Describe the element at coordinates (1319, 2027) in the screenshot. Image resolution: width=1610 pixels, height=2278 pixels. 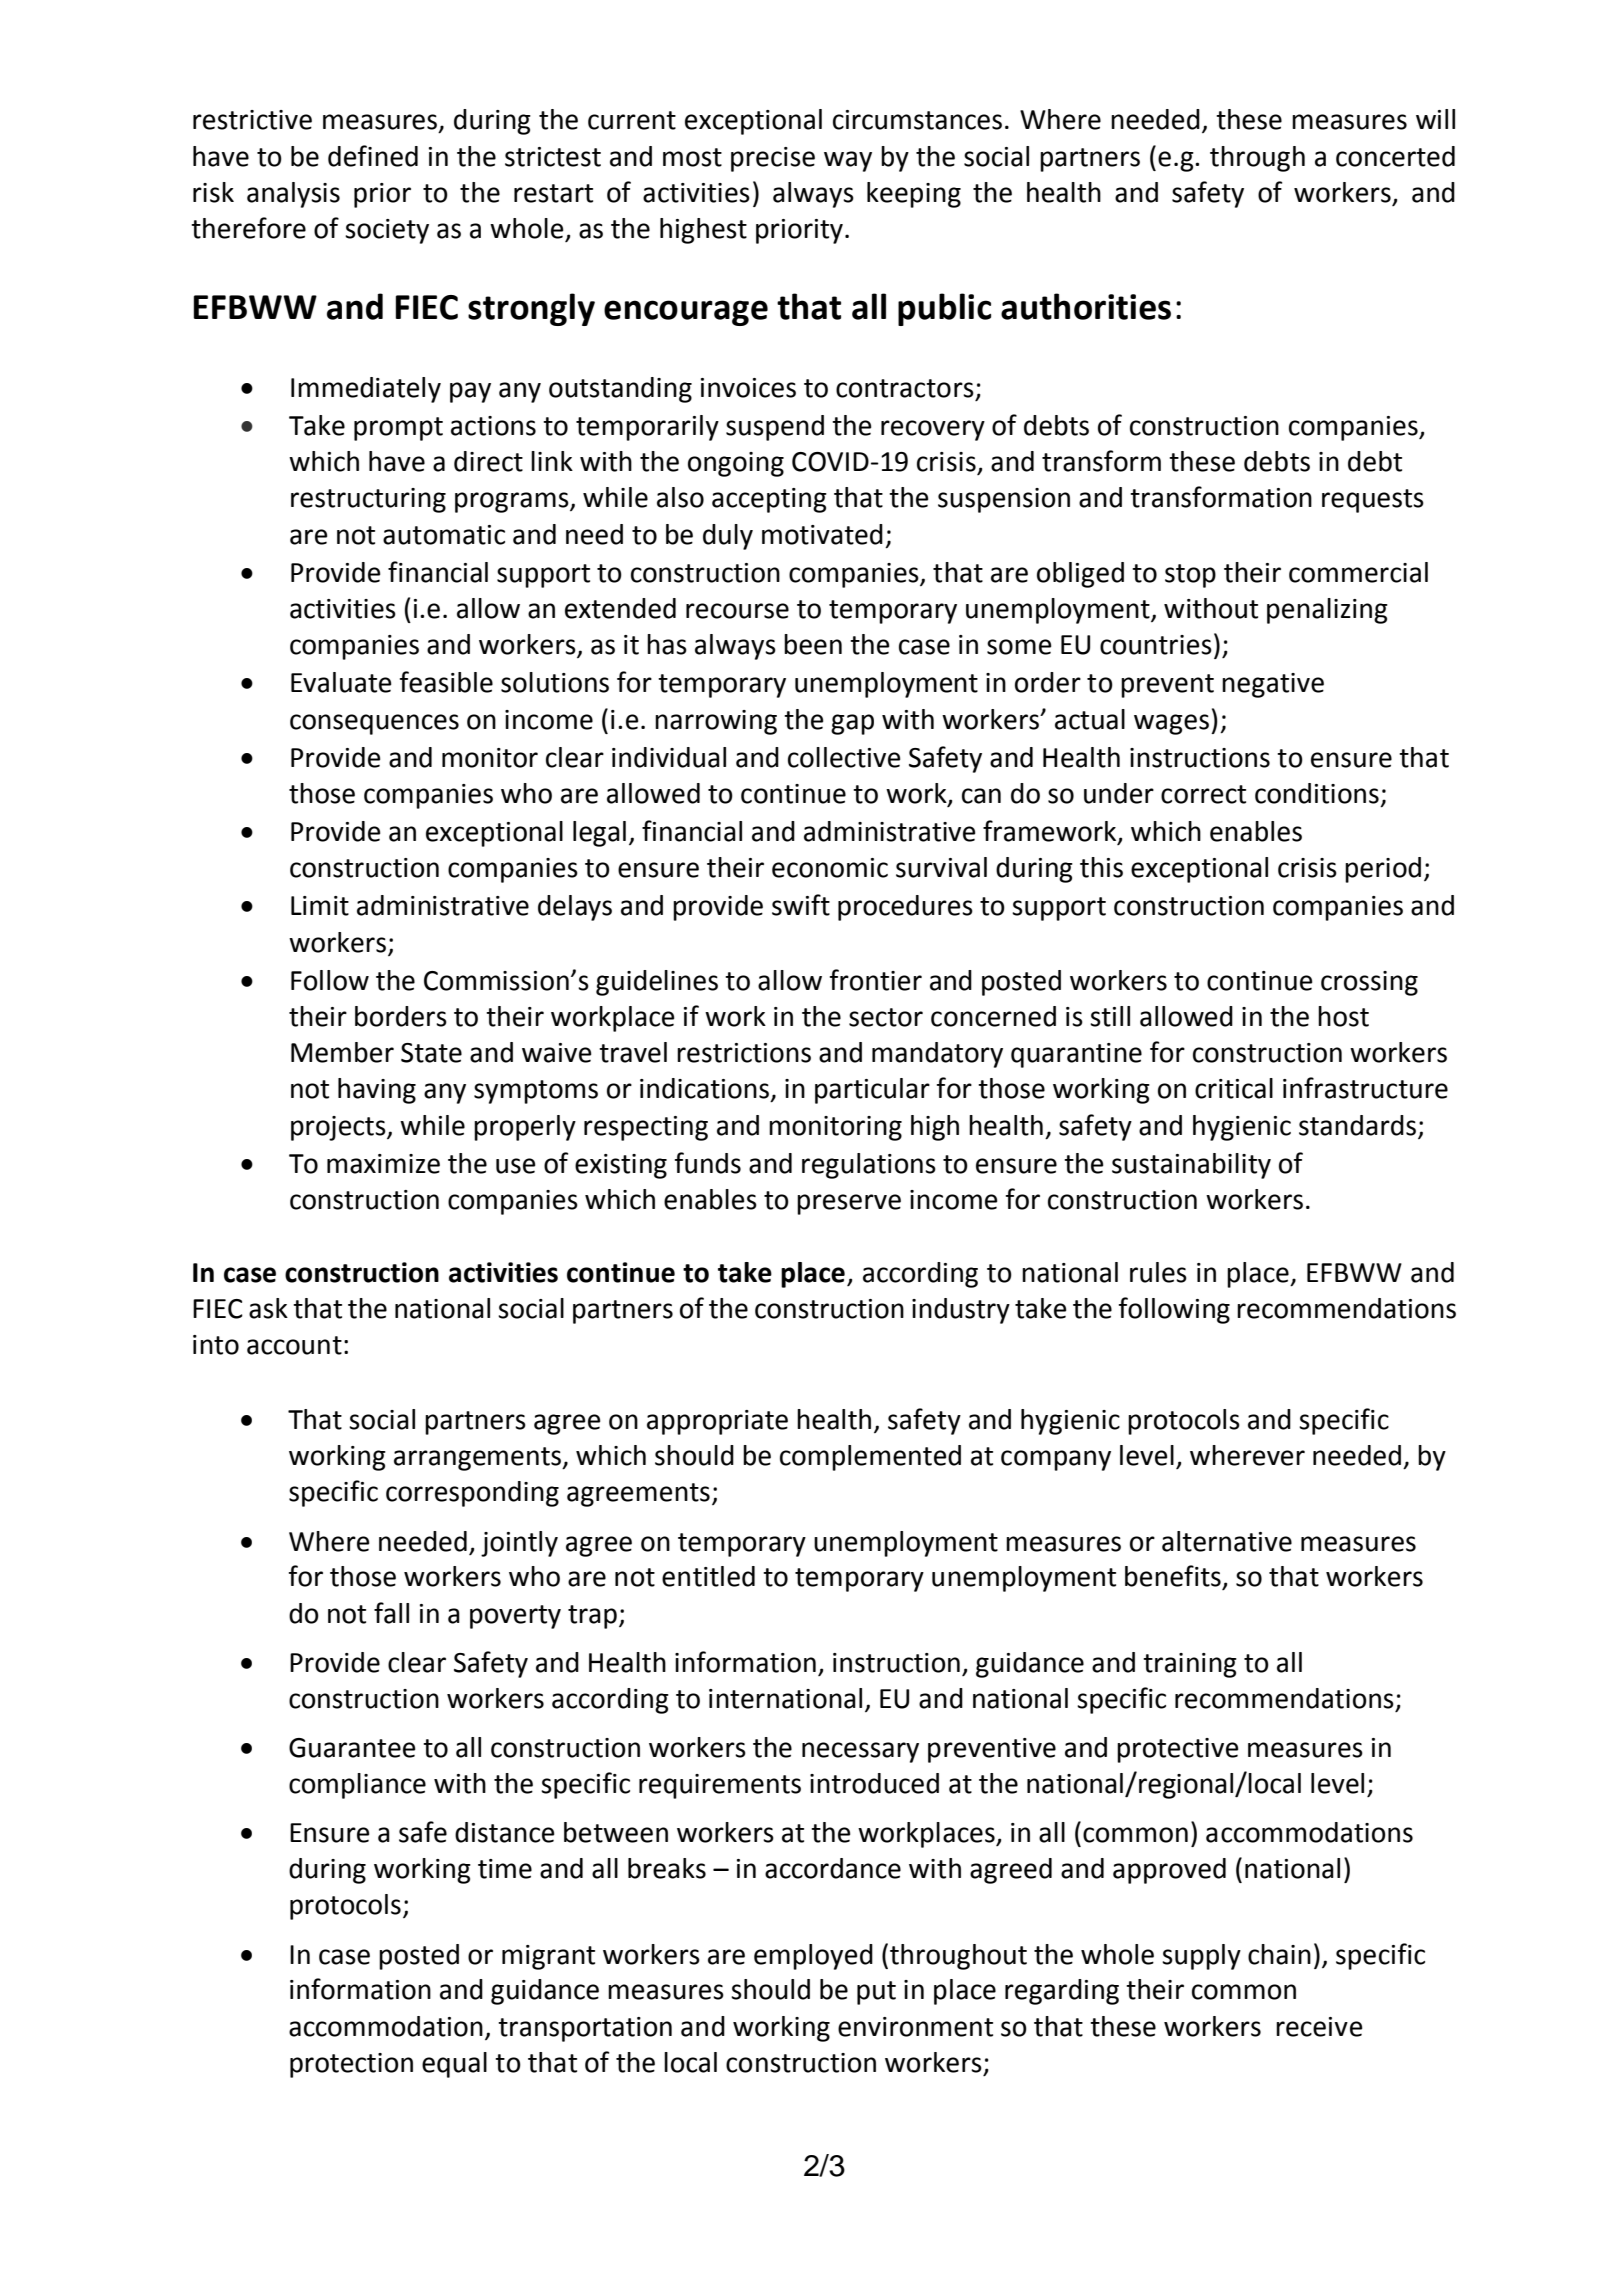
I see `receive` at that location.
